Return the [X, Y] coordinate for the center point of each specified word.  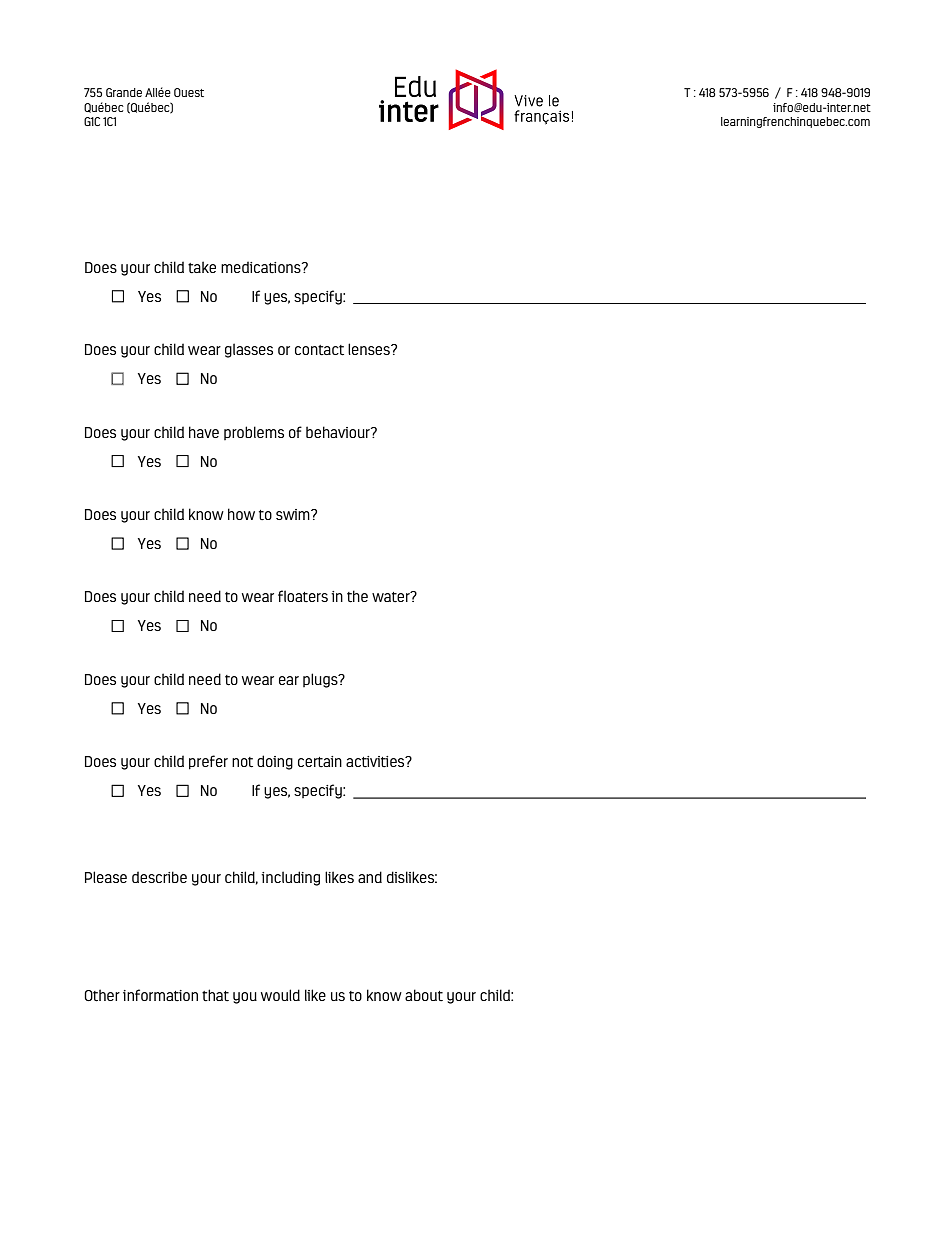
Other [102, 995]
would [280, 995]
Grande [124, 92]
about [424, 995]
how [241, 514]
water [392, 597]
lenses [370, 349]
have [204, 432]
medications [262, 267]
